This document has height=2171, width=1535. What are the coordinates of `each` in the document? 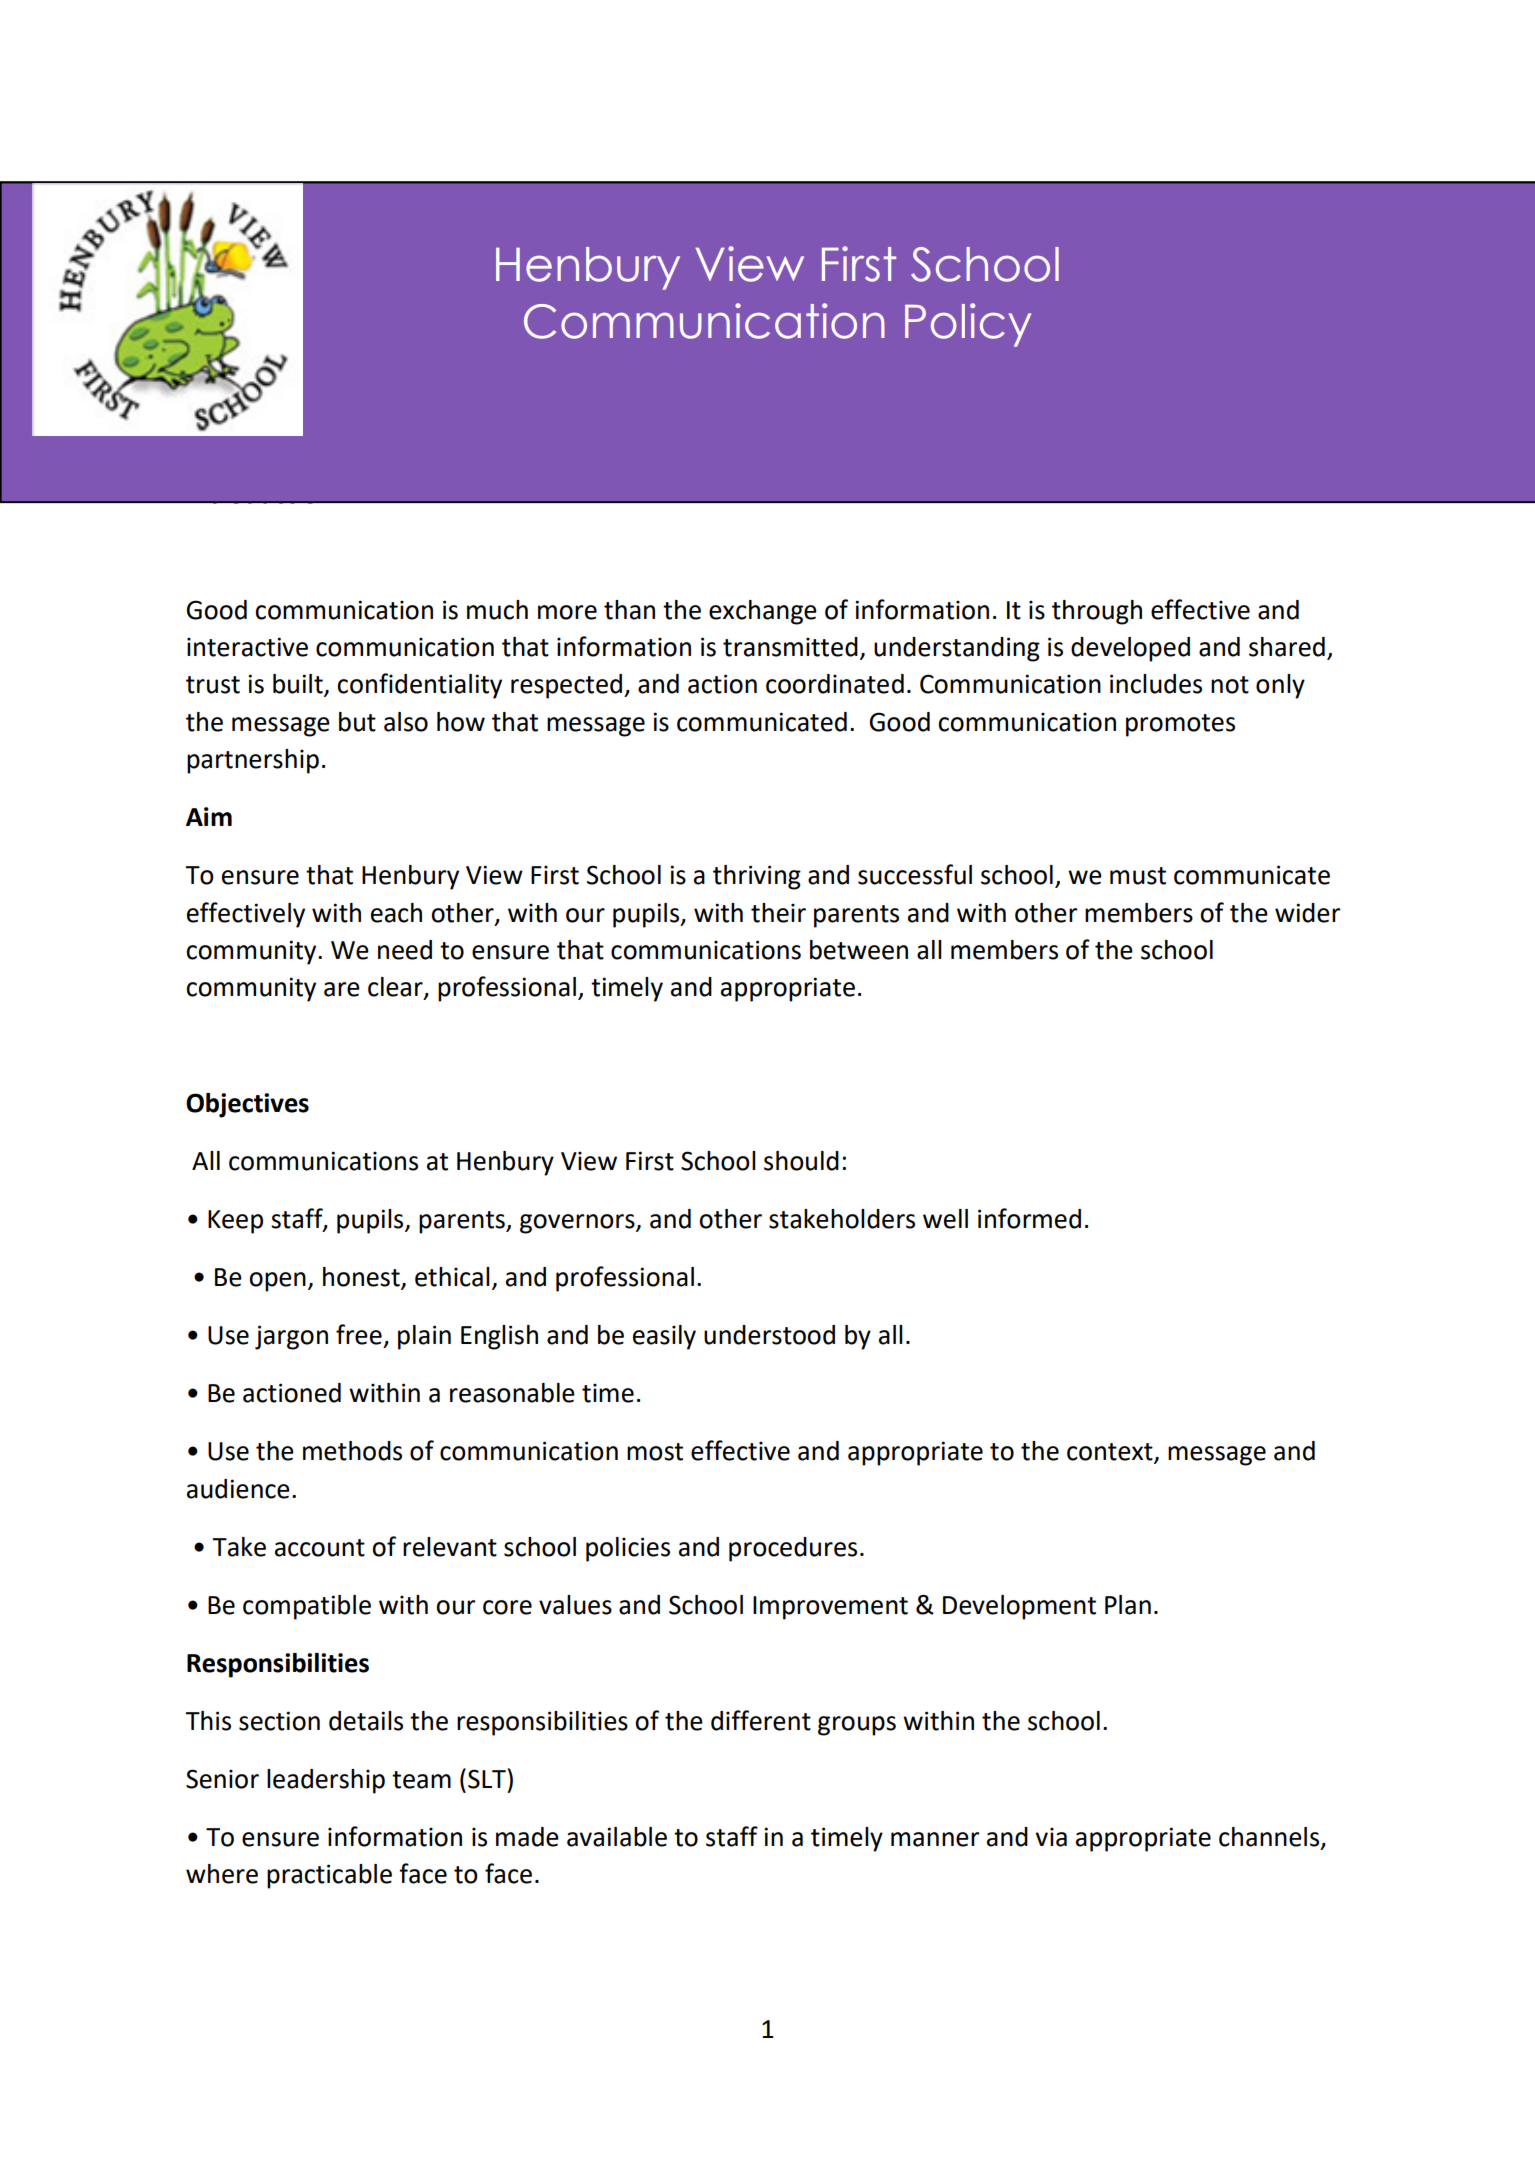 It's located at (396, 913).
